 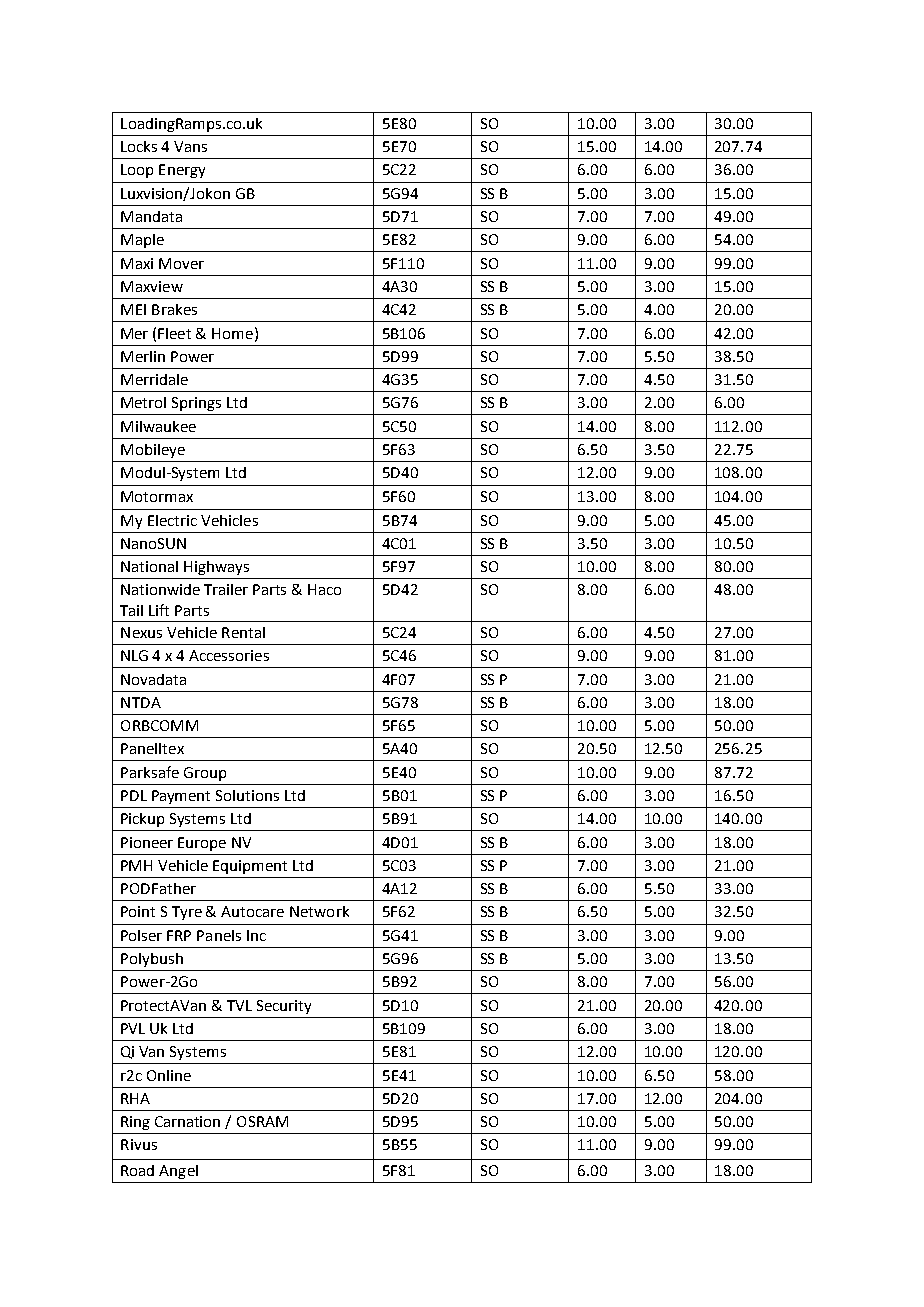 What do you see at coordinates (216, 568) in the document?
I see `Highways` at bounding box center [216, 568].
